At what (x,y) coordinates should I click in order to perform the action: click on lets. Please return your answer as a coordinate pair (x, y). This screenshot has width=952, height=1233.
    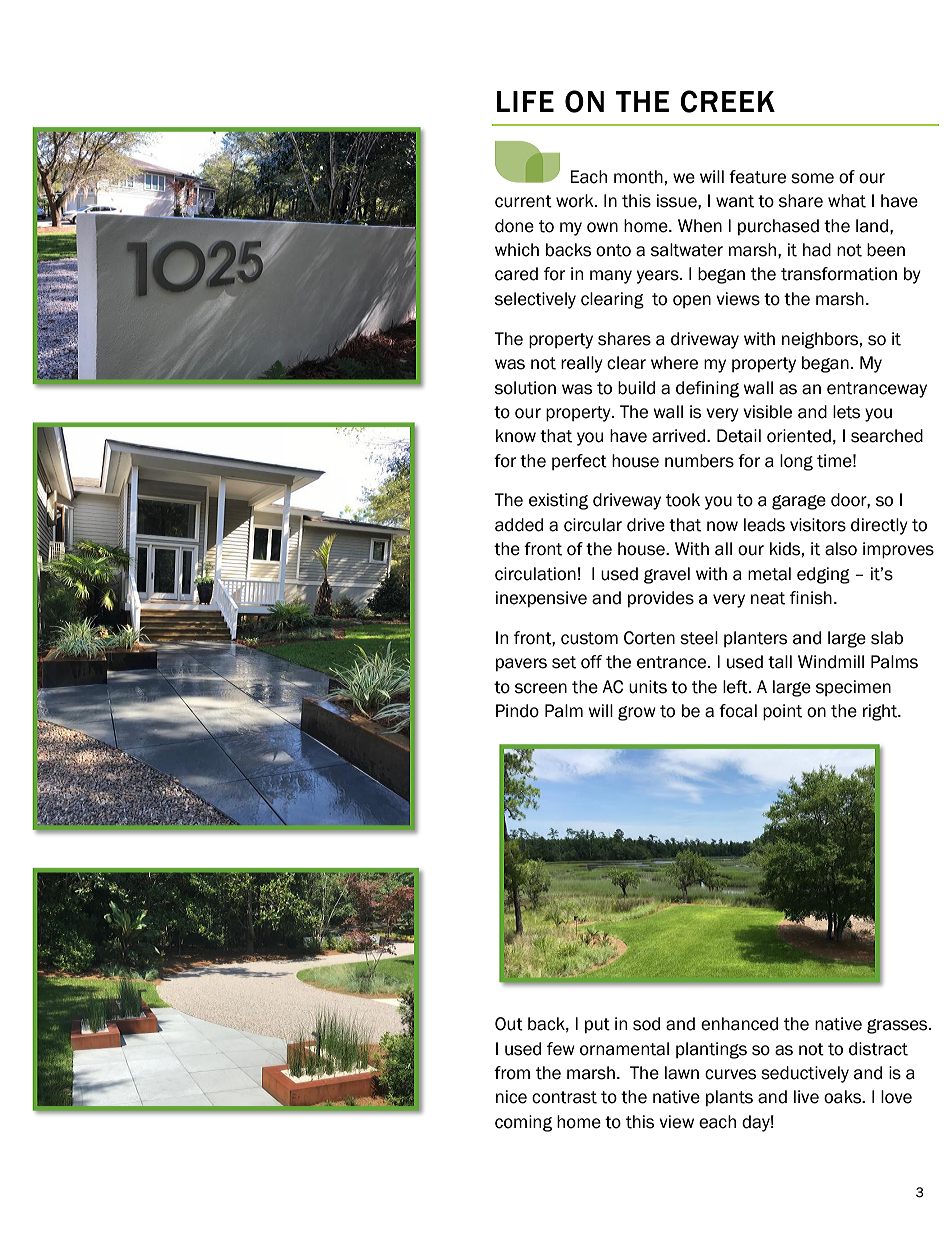
    Looking at the image, I should click on (846, 412).
